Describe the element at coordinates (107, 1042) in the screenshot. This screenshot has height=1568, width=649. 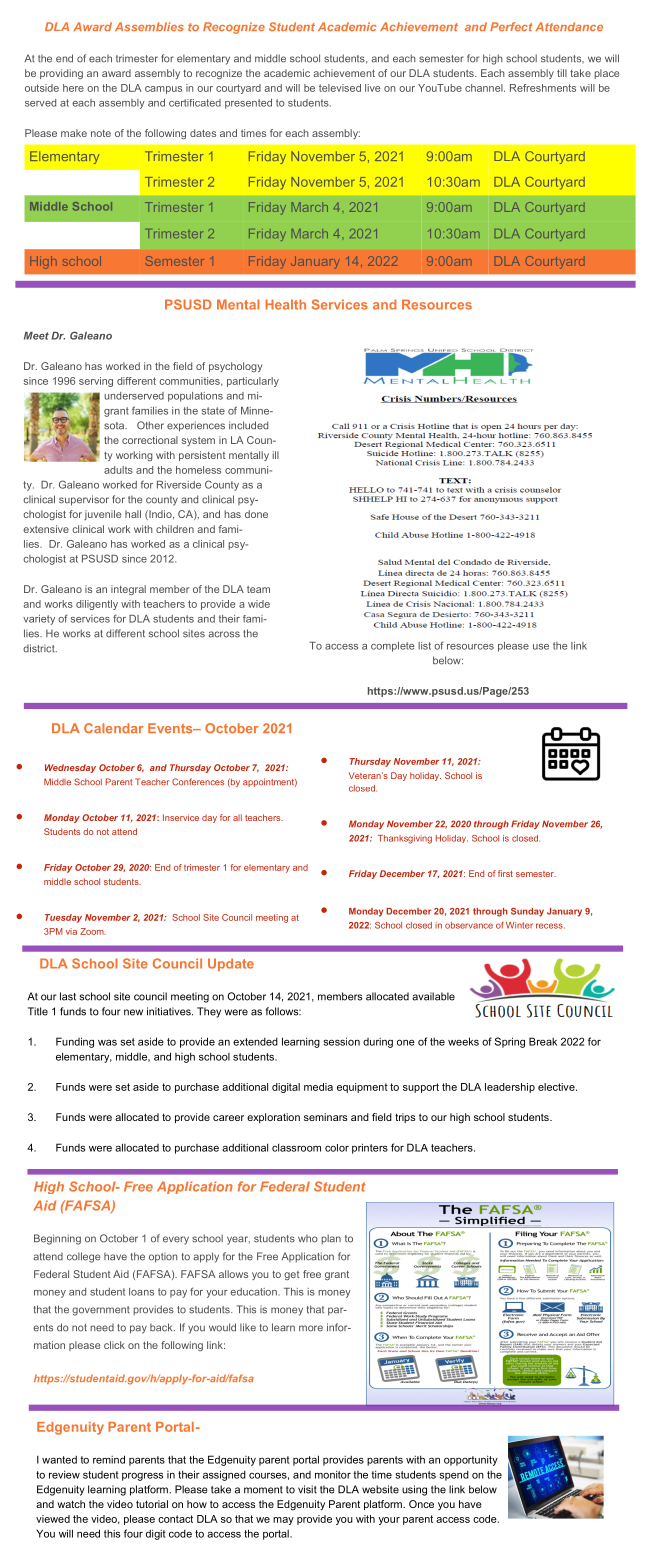
I see `was` at that location.
